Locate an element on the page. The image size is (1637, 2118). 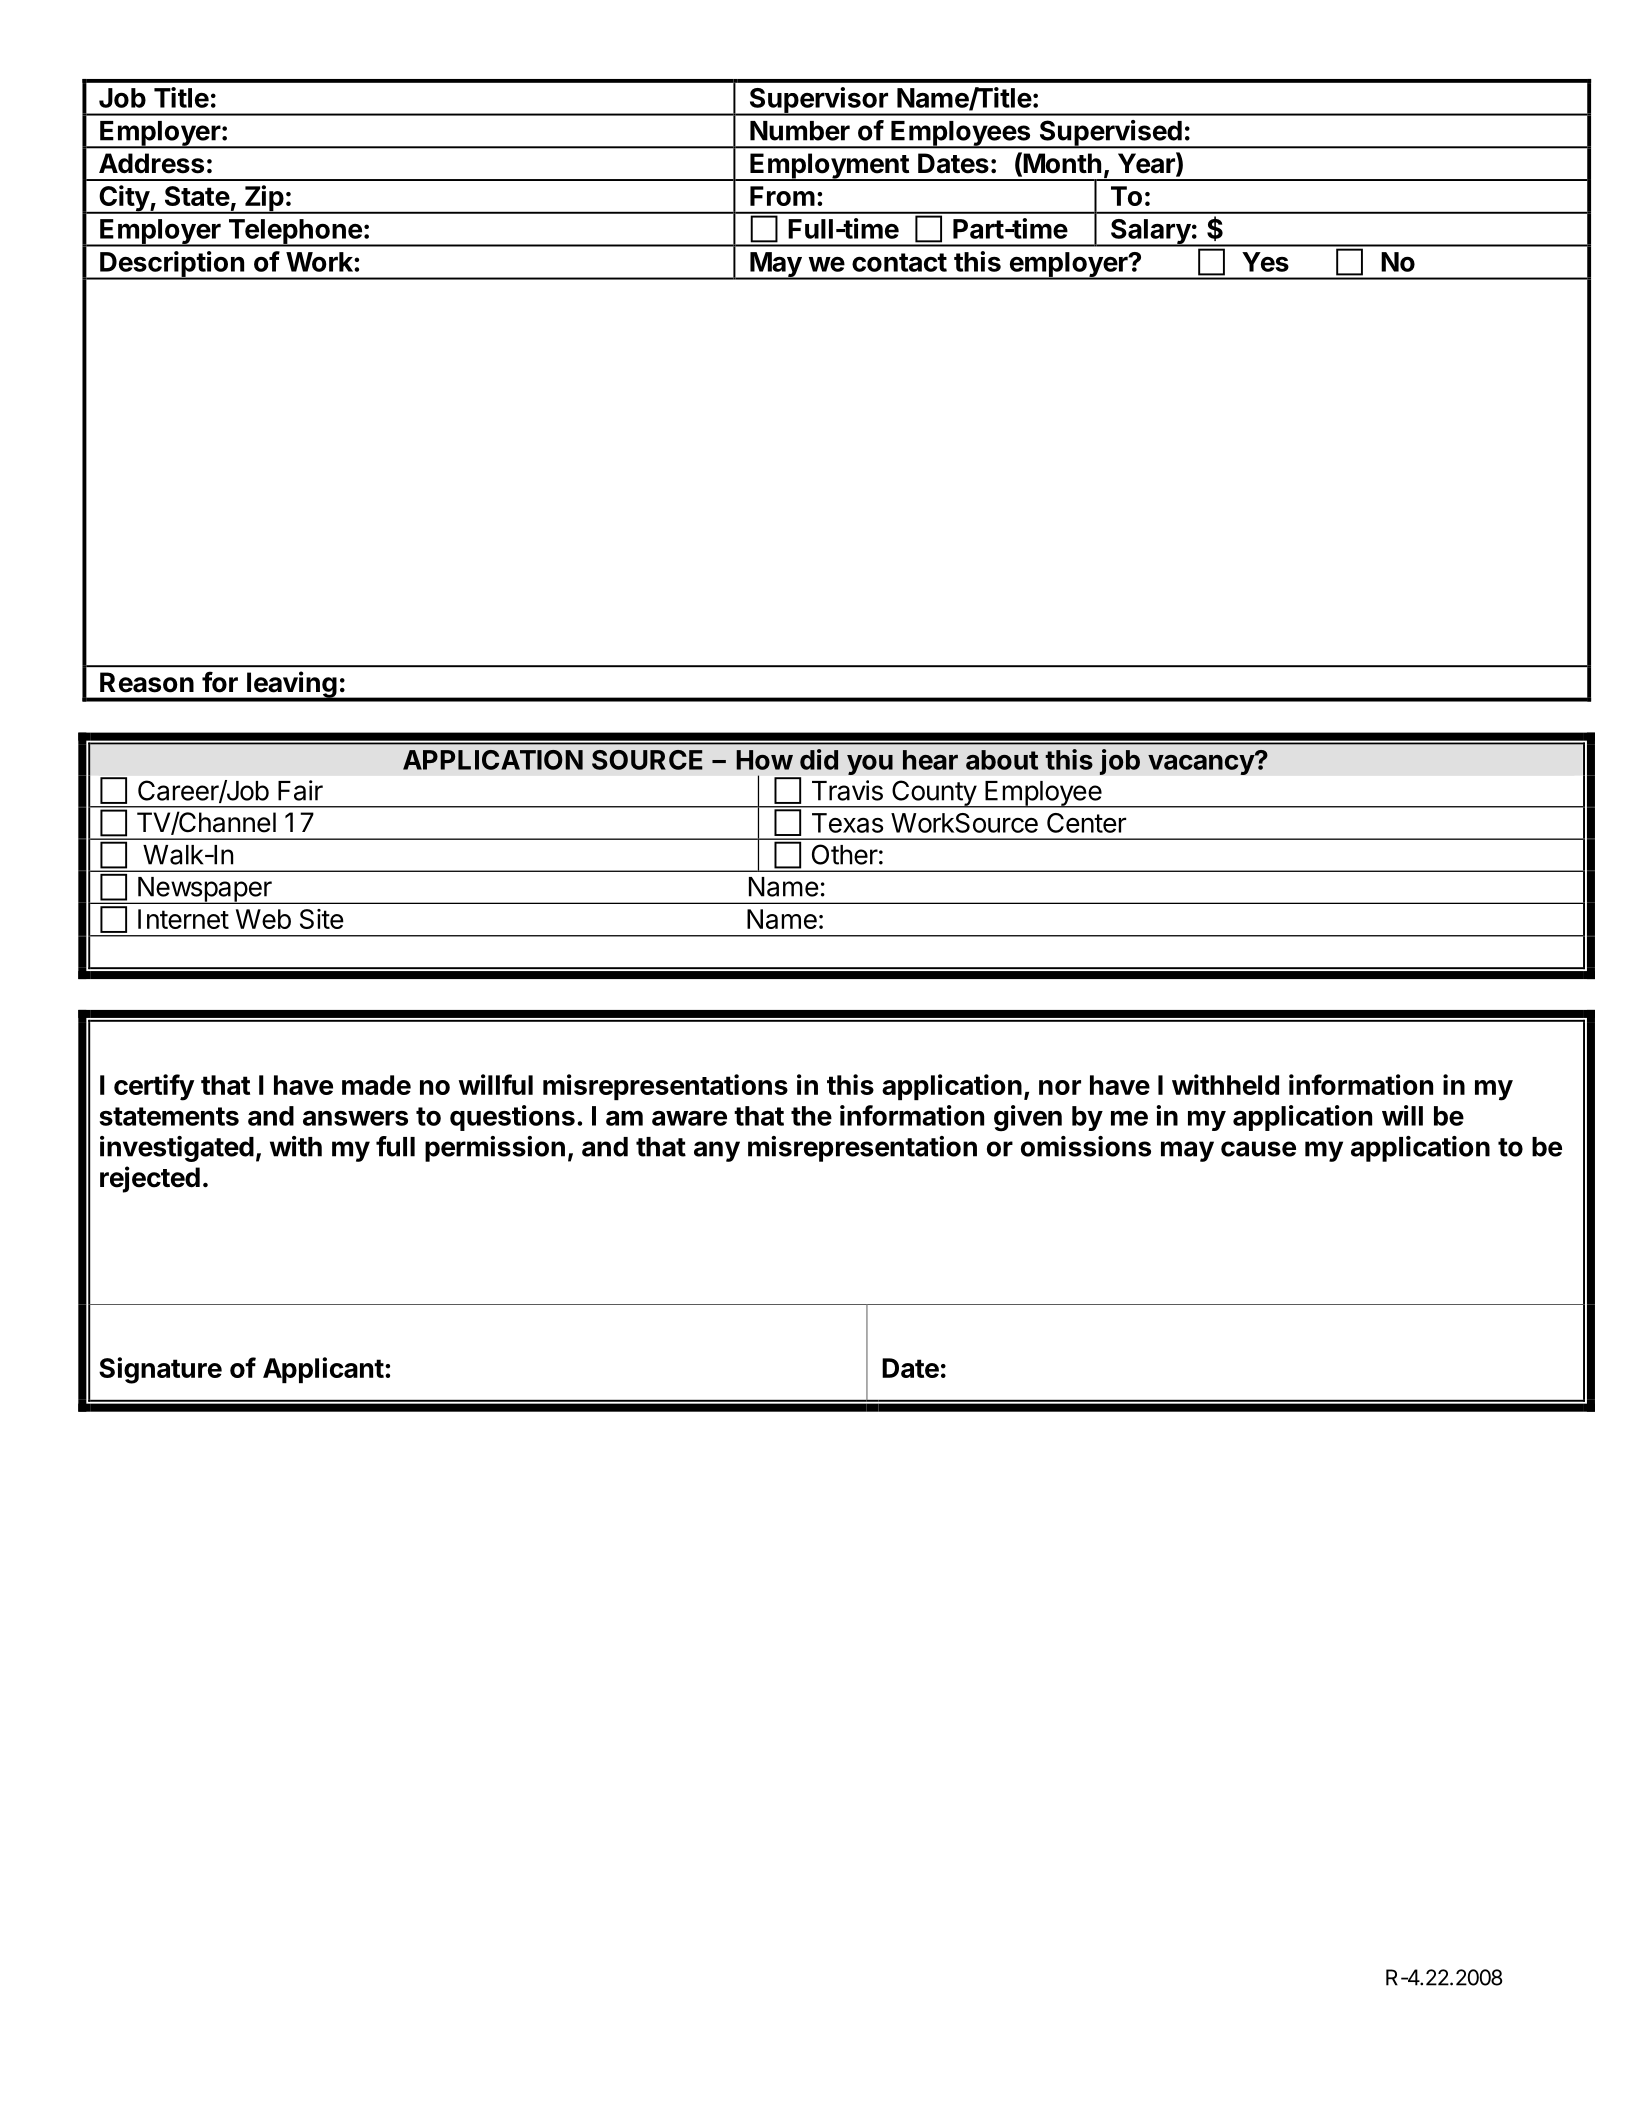
contact is located at coordinates (899, 262).
